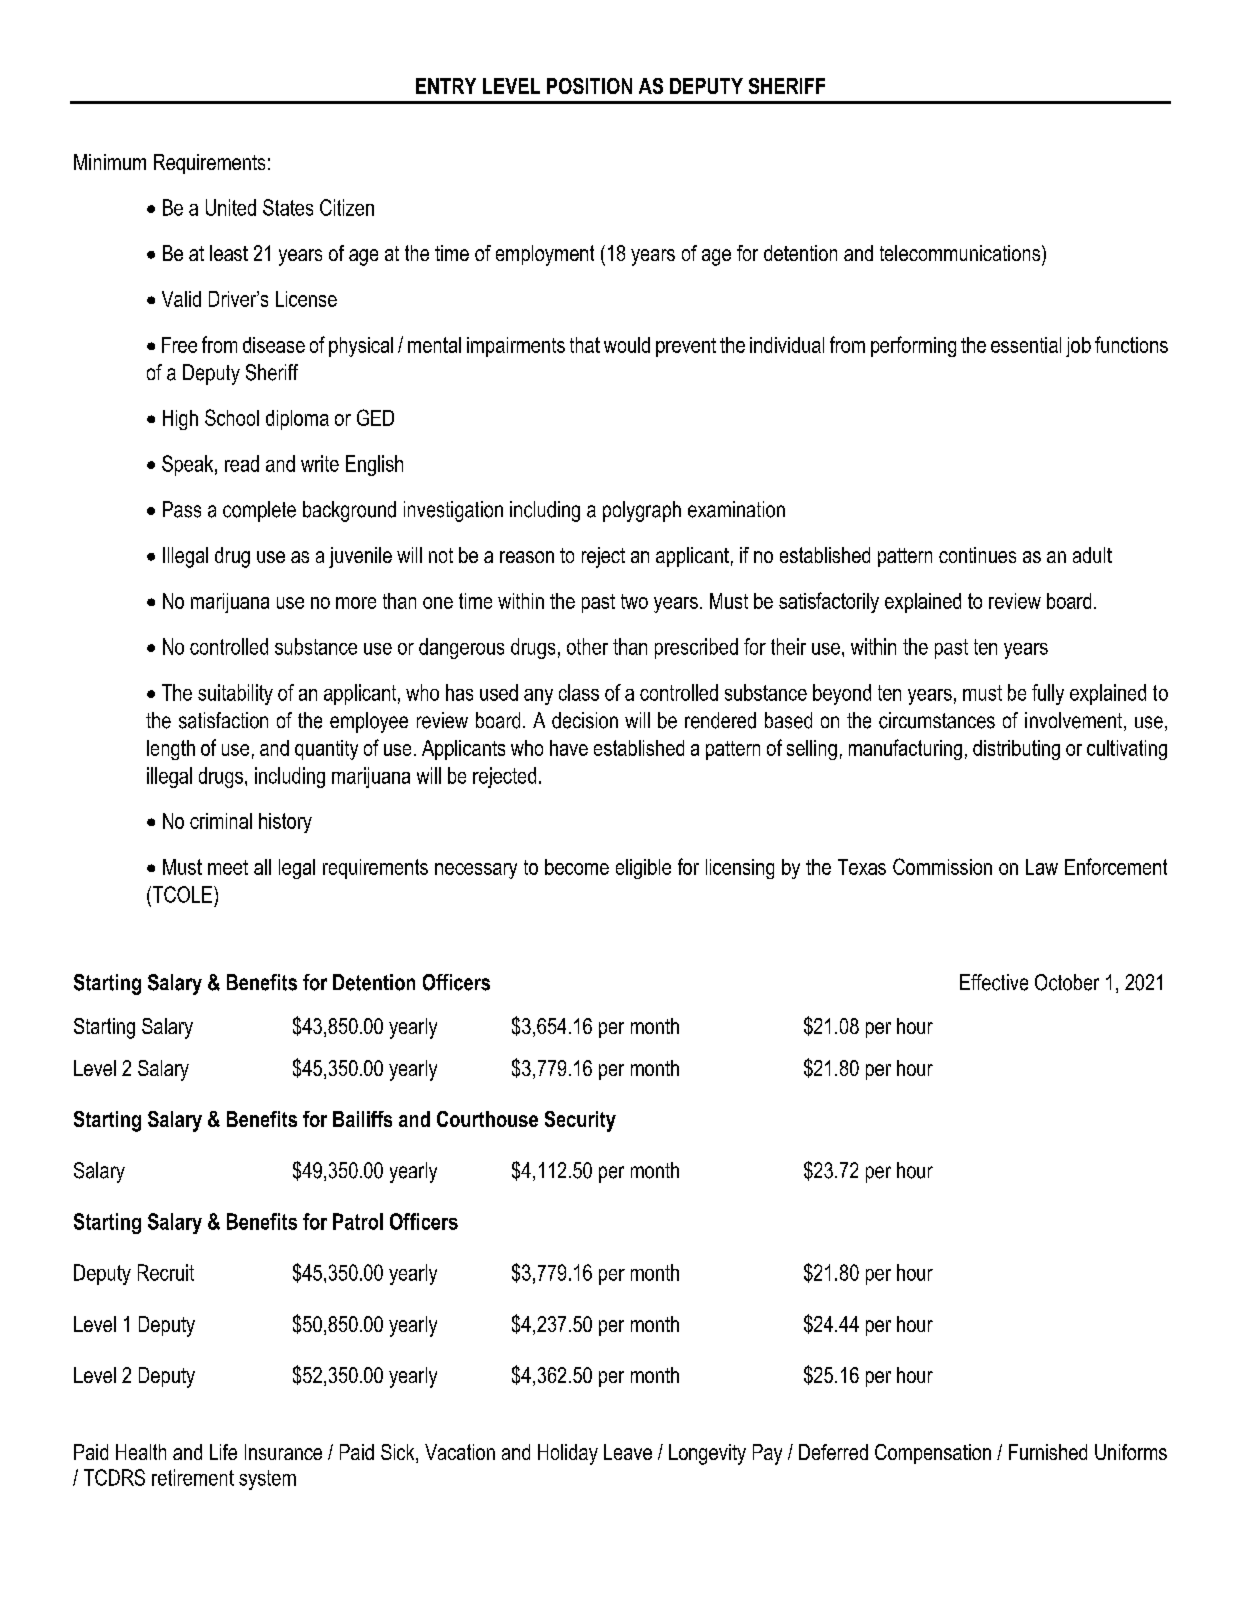 The height and width of the page is (1606, 1241). I want to click on Furnished, so click(1048, 1452).
